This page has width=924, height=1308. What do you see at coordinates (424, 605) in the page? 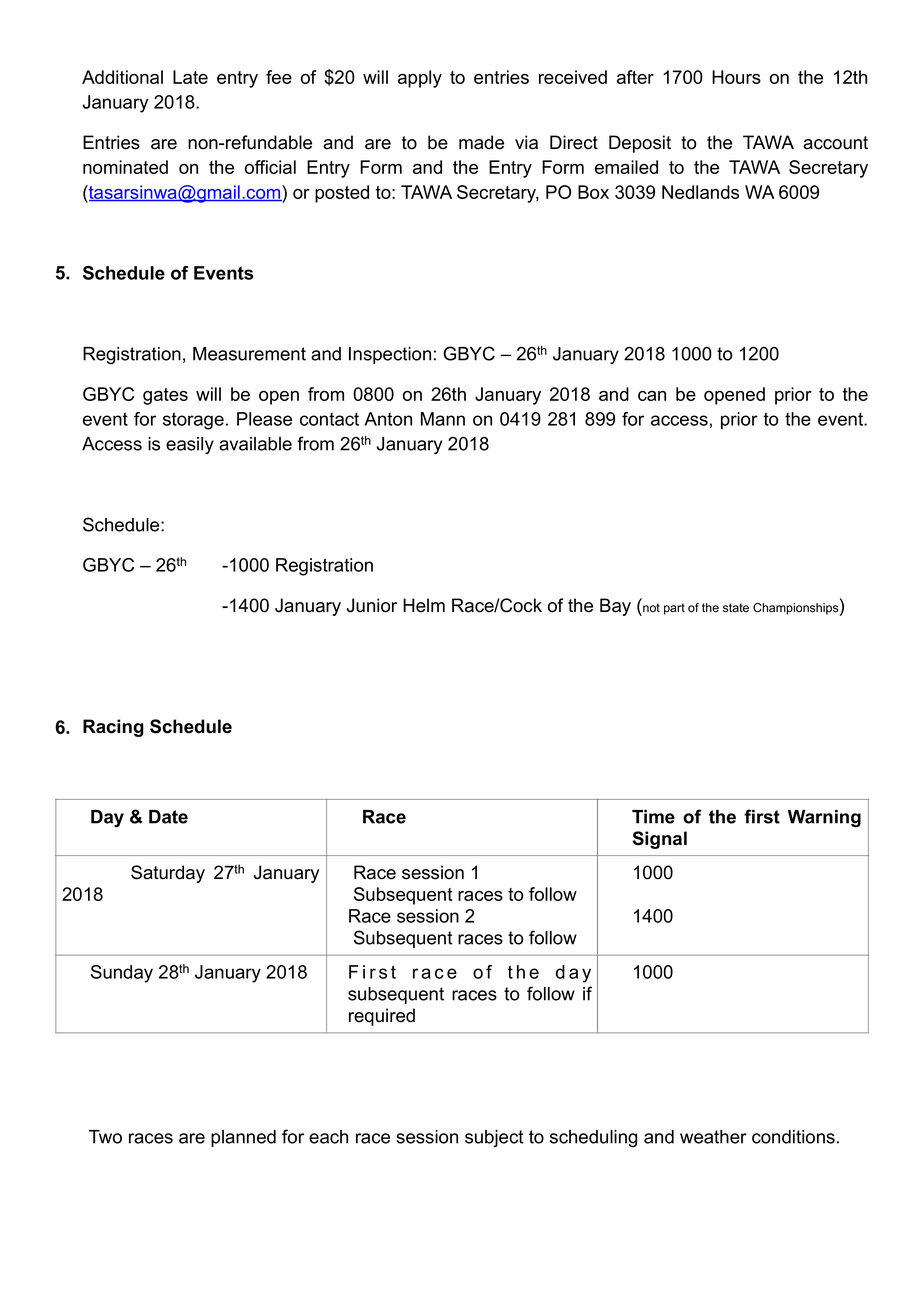
I see `Helm` at bounding box center [424, 605].
